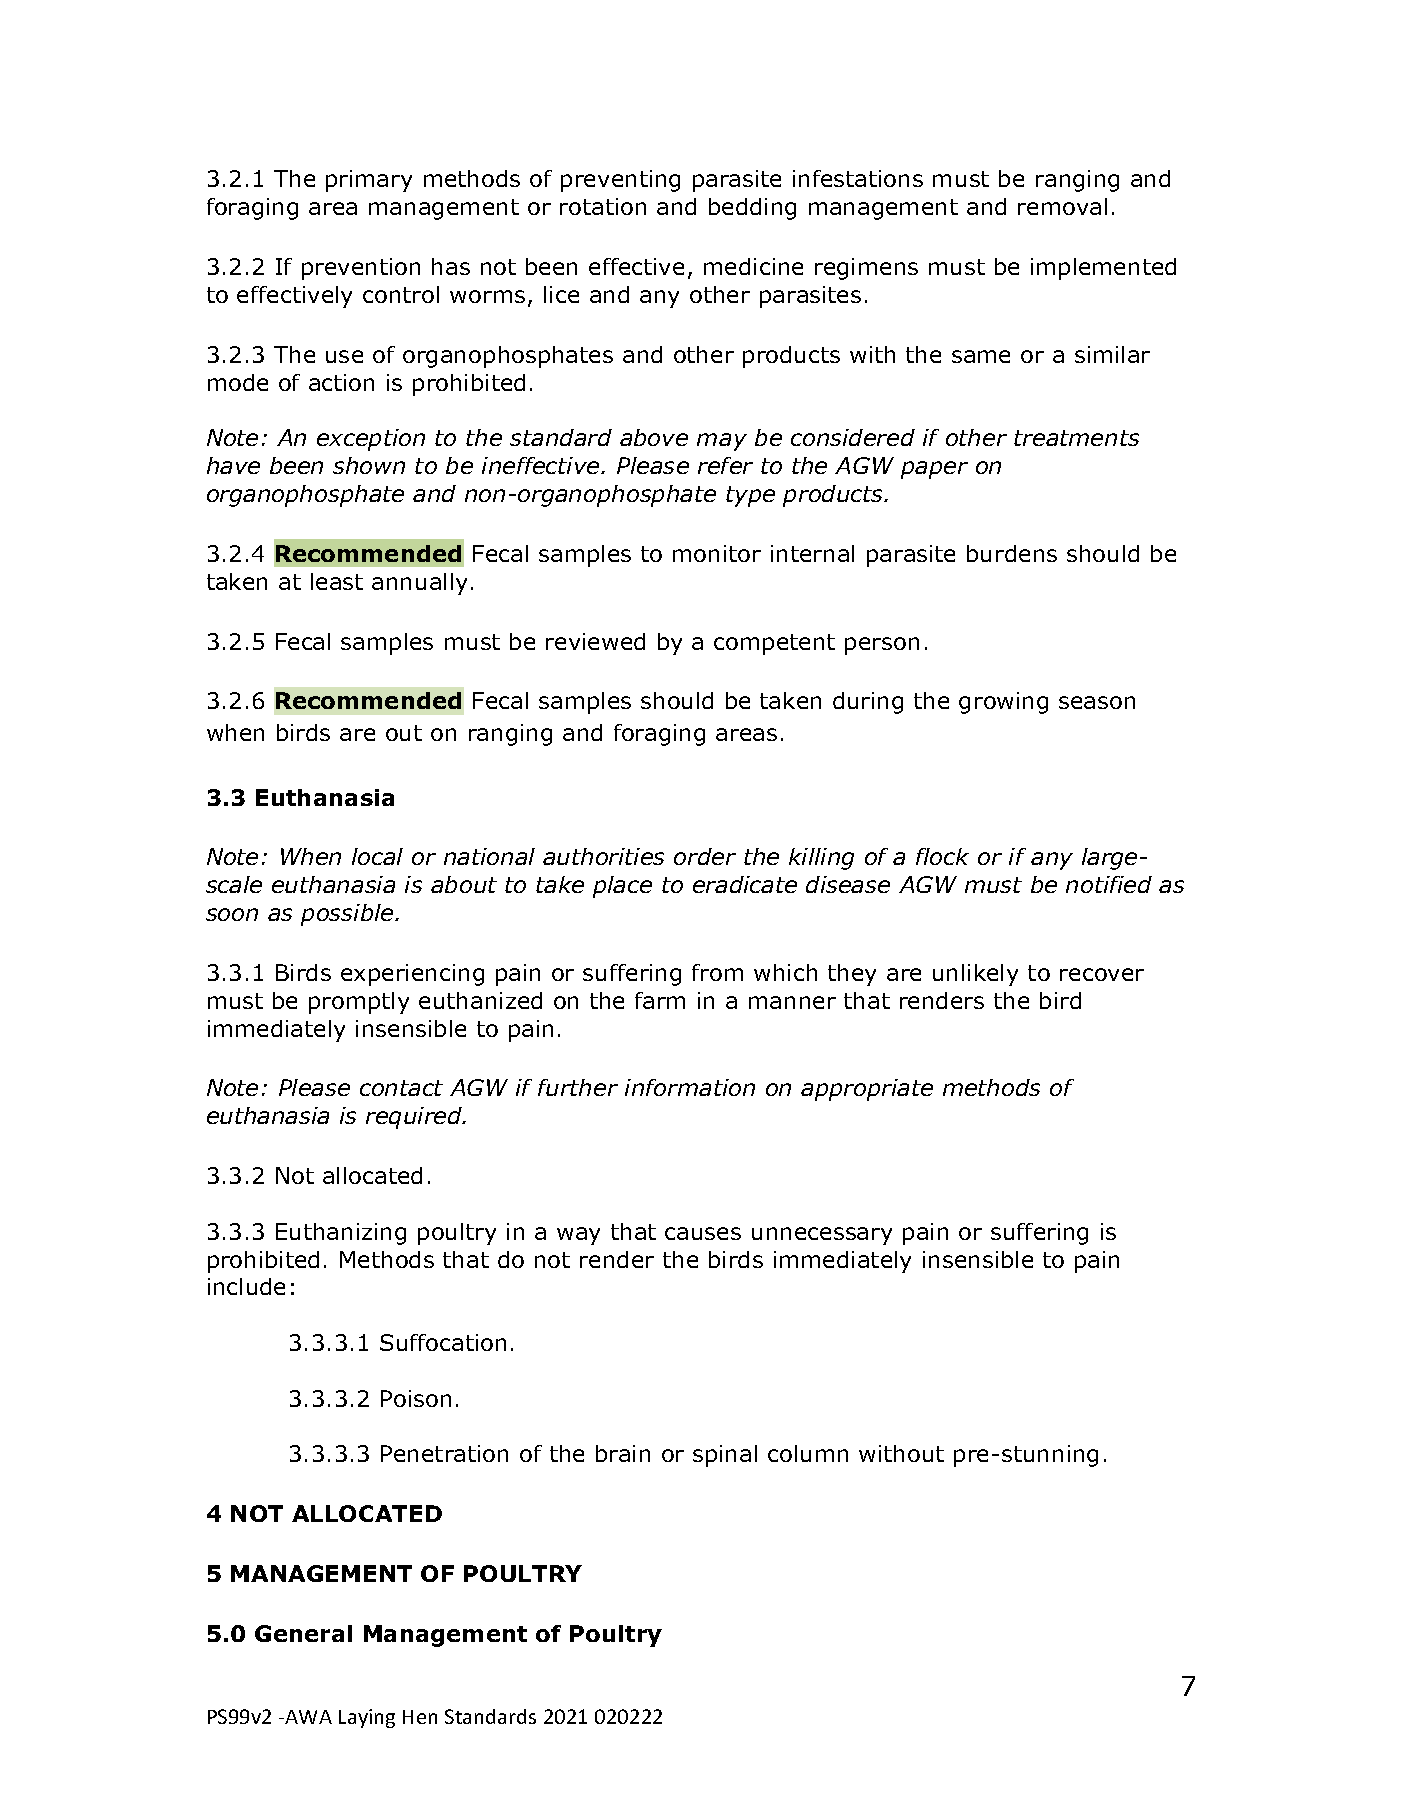 This screenshot has width=1401, height=1813. Describe the element at coordinates (1062, 206) in the screenshot. I see `removal` at that location.
